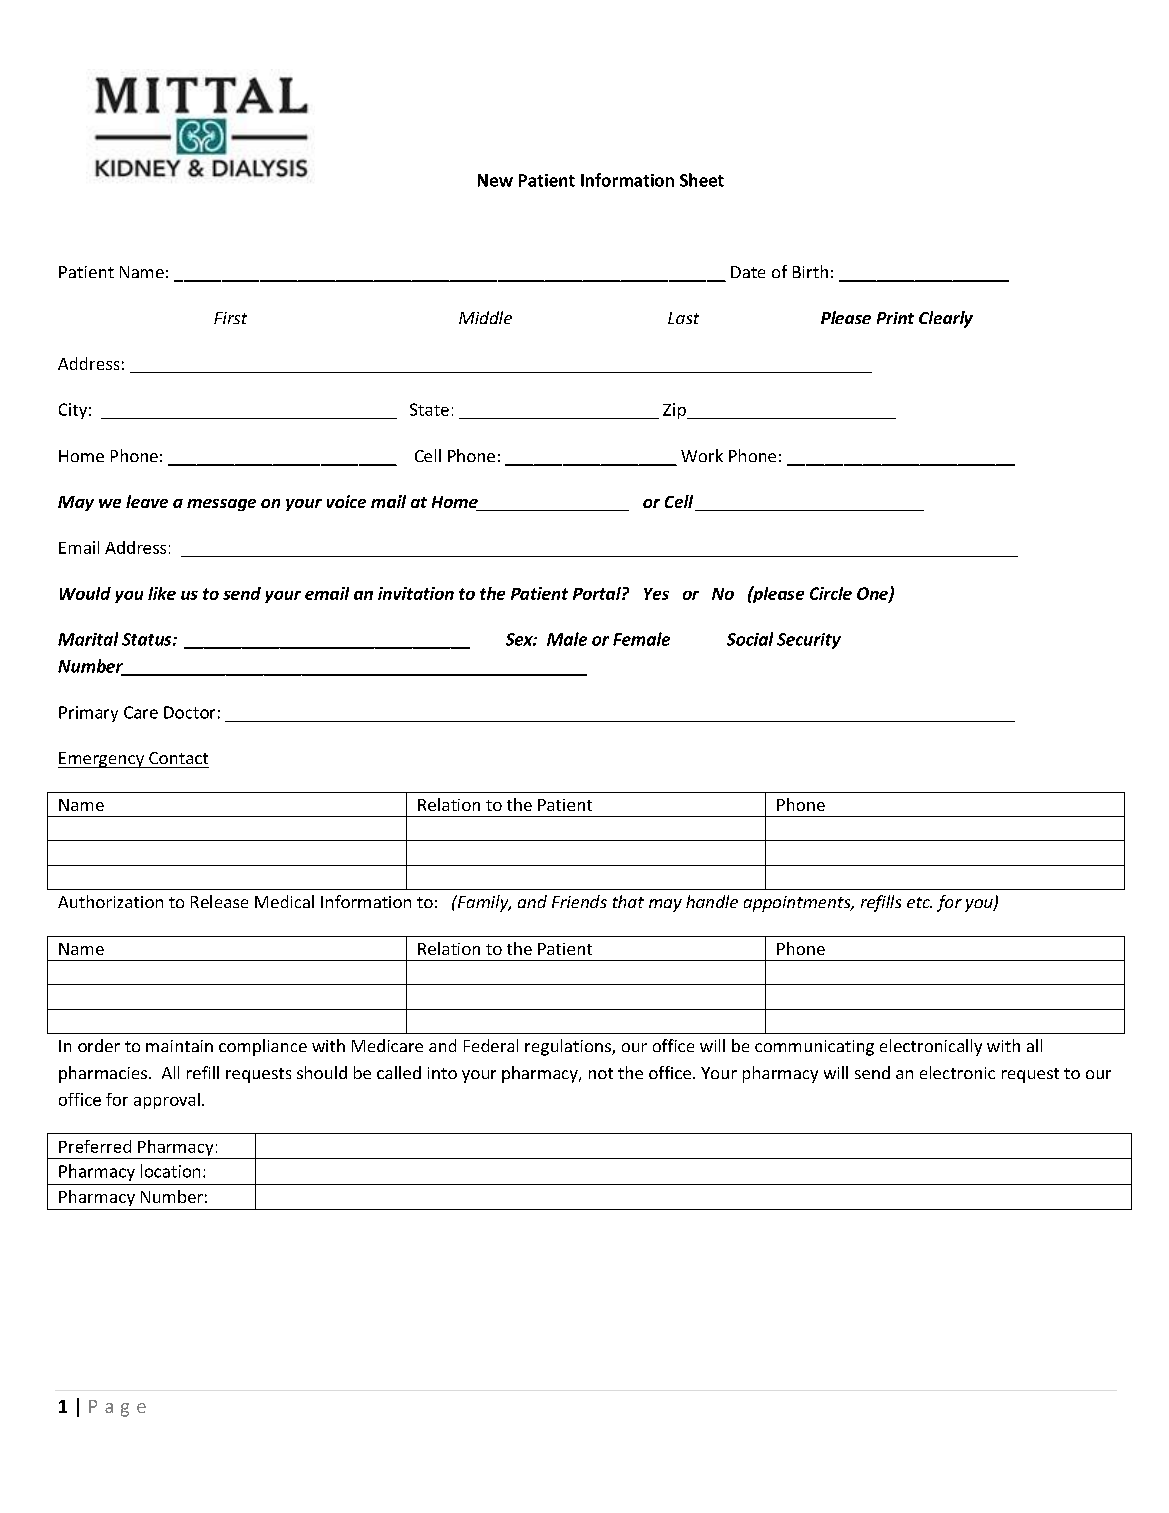 The width and height of the document is (1169, 1513). Describe the element at coordinates (170, 1171) in the document. I see `location` at that location.
